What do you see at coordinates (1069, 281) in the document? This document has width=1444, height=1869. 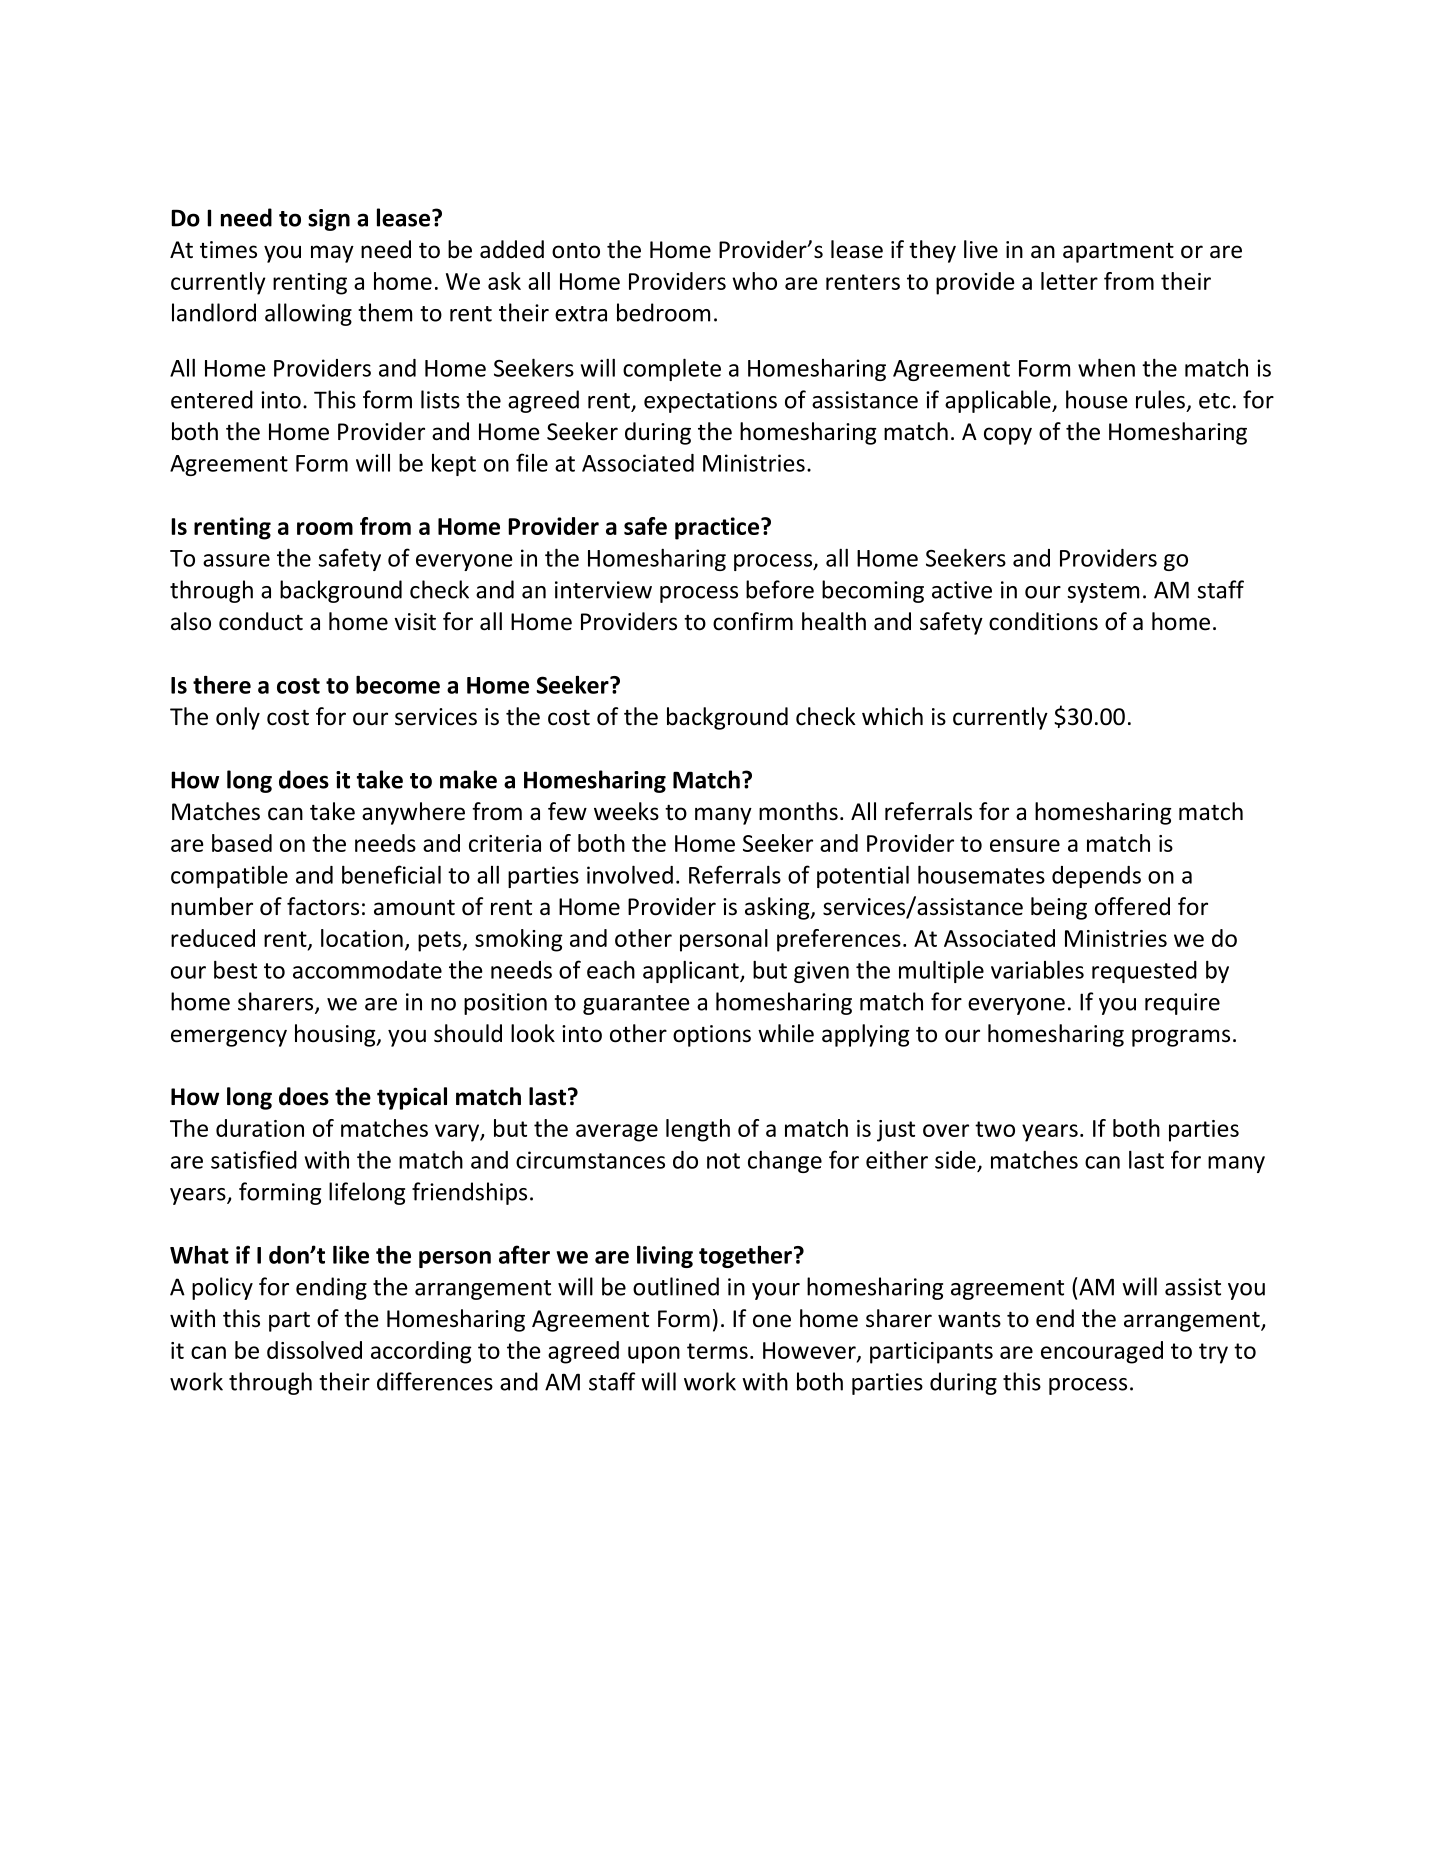 I see `letter` at bounding box center [1069, 281].
